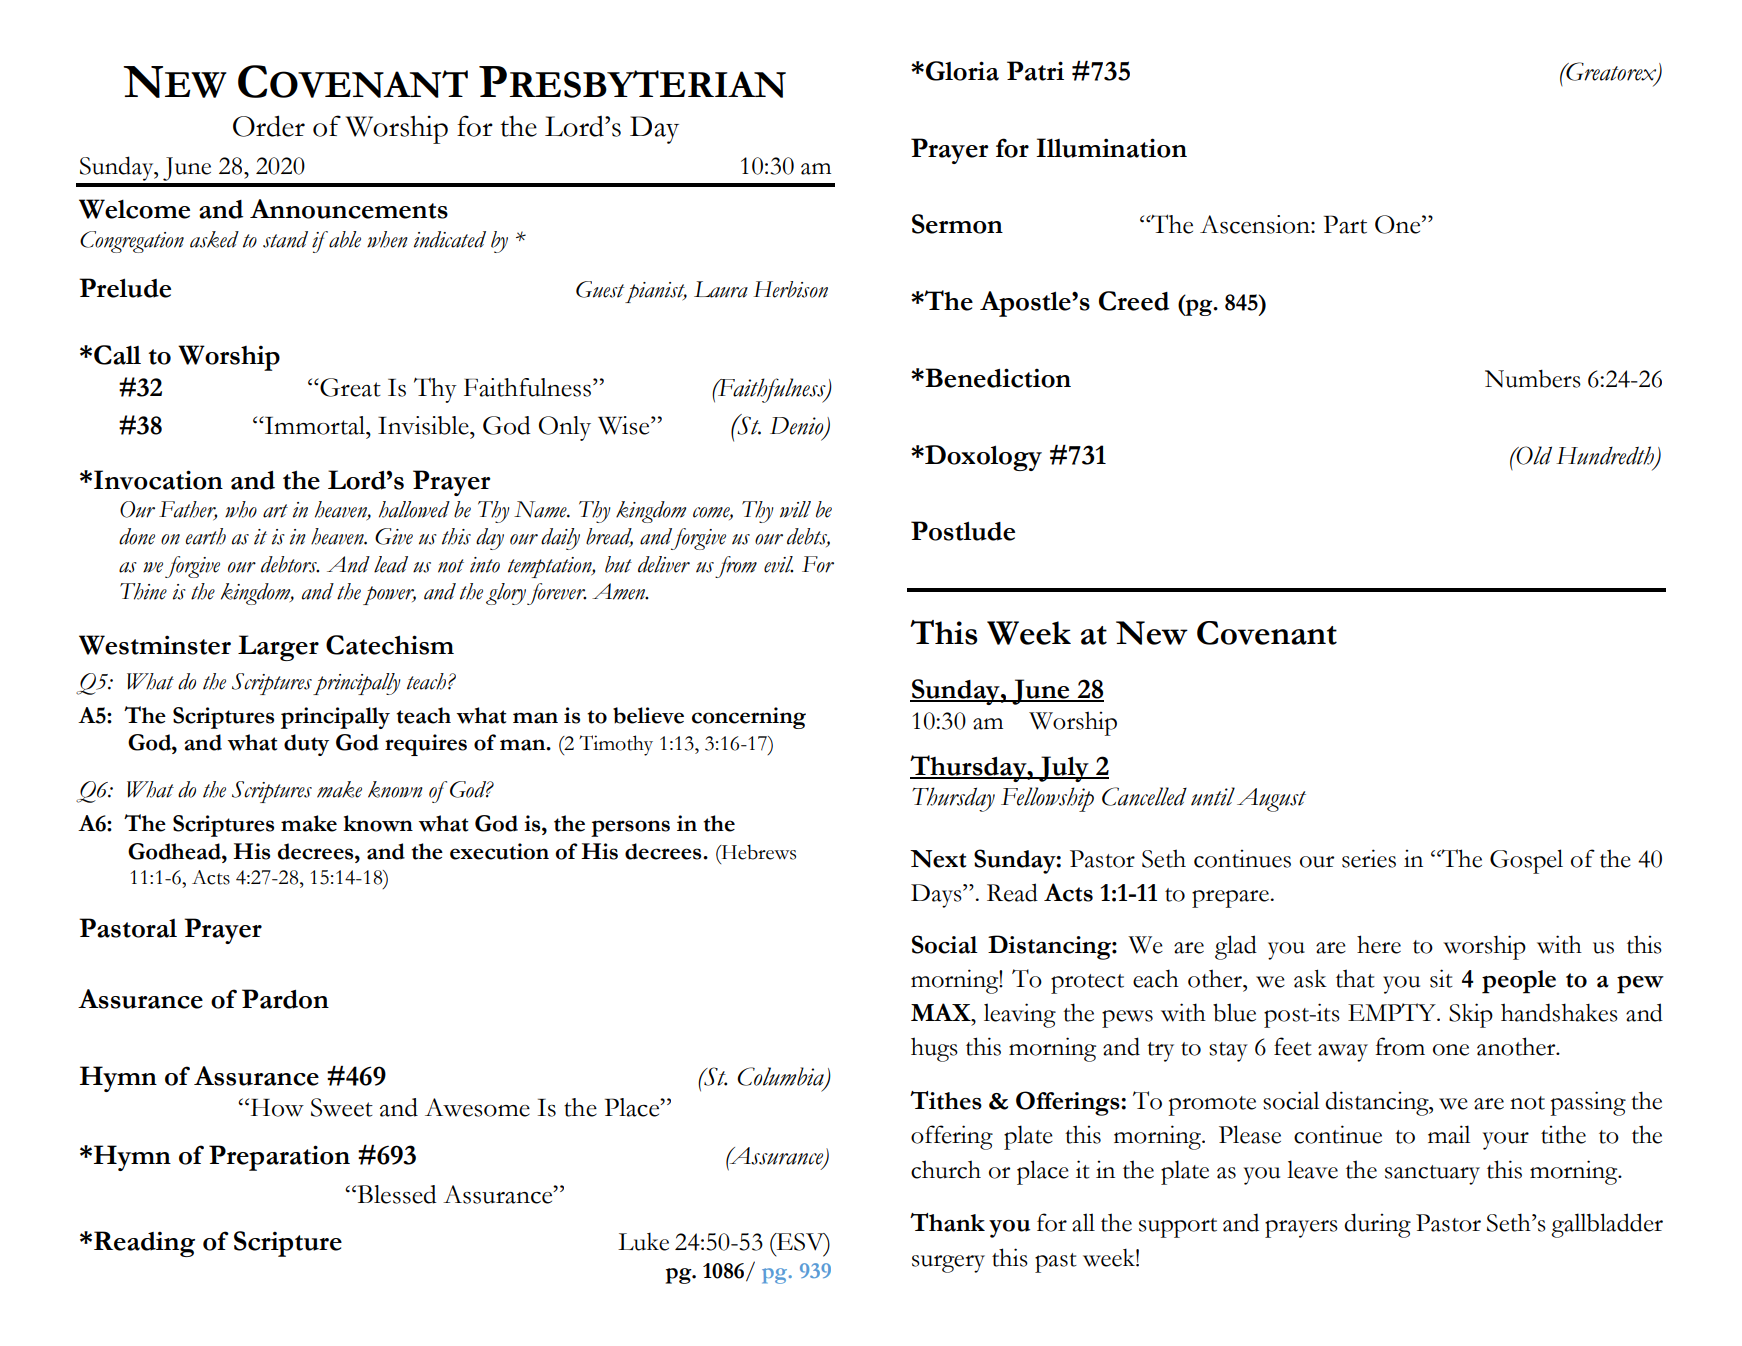 Image resolution: width=1742 pixels, height=1346 pixels. What do you see at coordinates (278, 648) in the image?
I see `Larger` at bounding box center [278, 648].
